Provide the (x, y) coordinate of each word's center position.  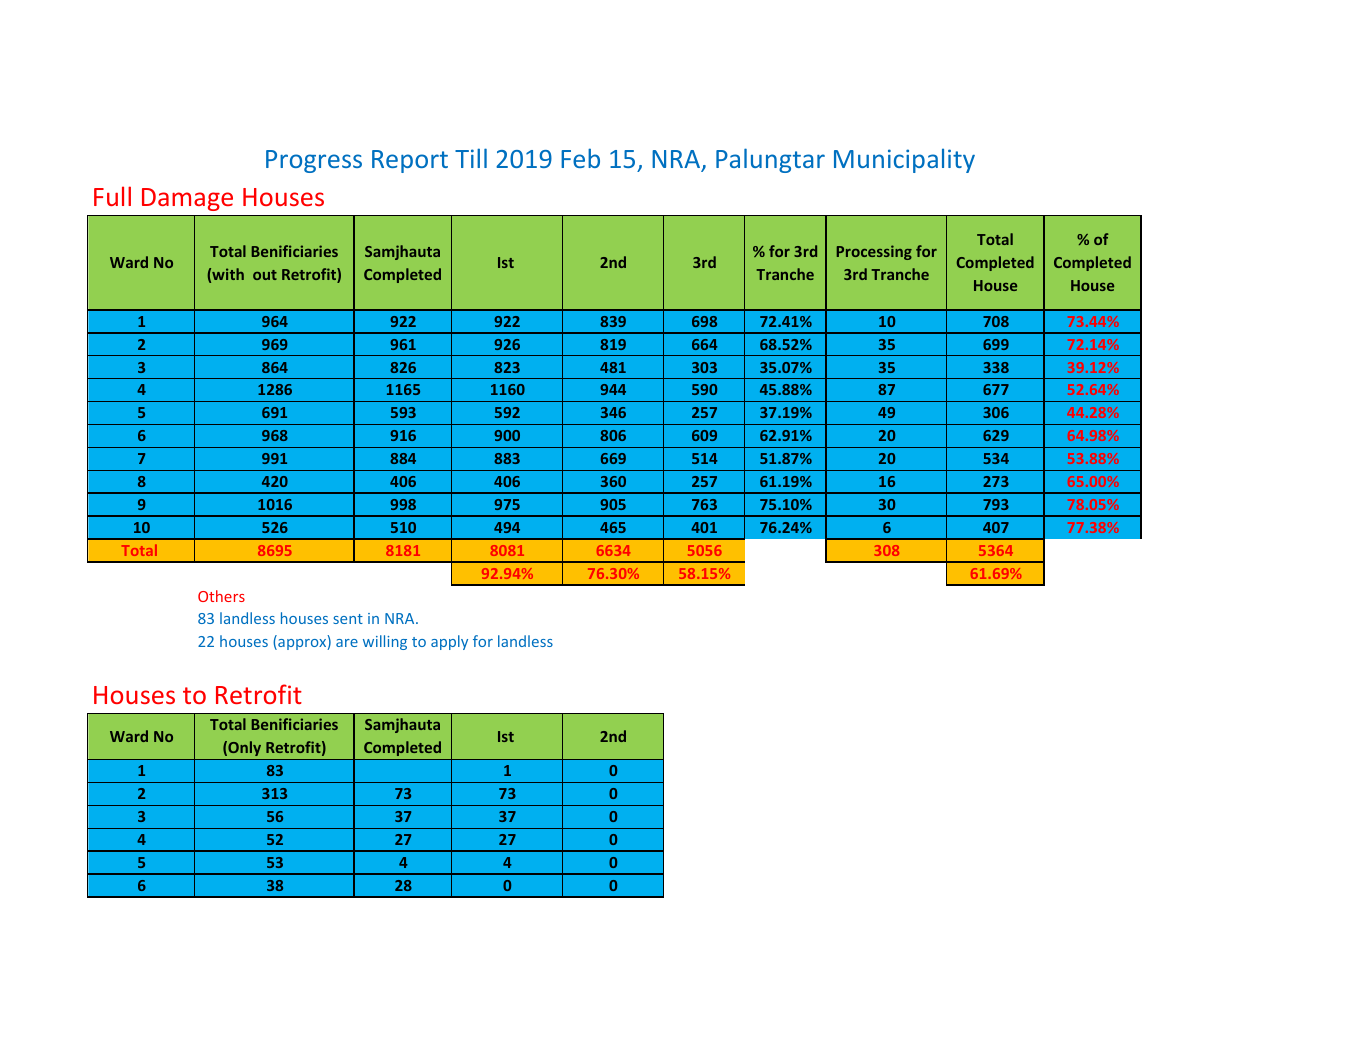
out (265, 275)
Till (471, 158)
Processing (874, 252)
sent (348, 619)
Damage (187, 199)
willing (385, 642)
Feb (580, 158)
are (347, 643)
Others (221, 596)
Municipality (904, 160)
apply (449, 642)
